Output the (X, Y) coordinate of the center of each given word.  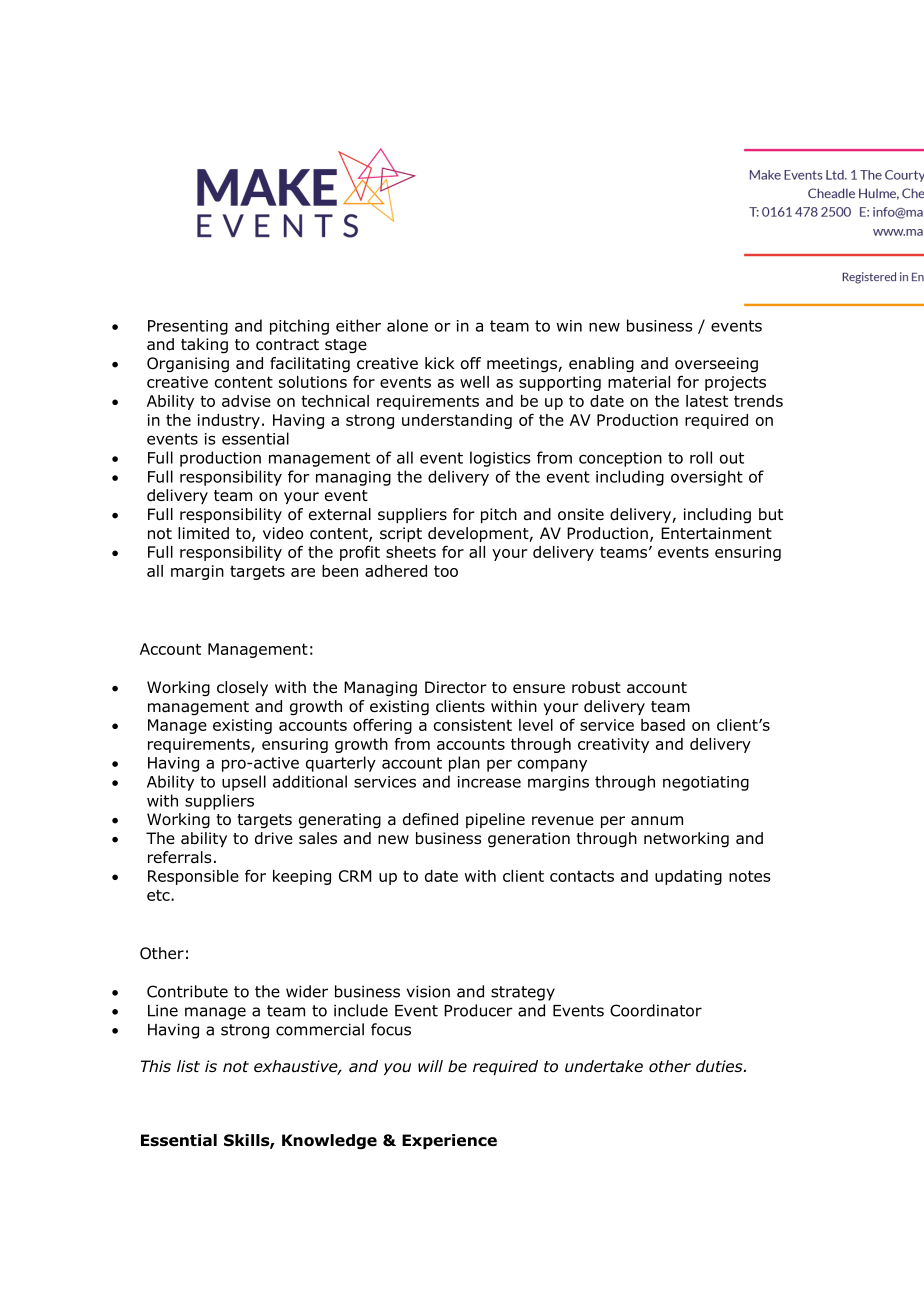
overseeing (716, 365)
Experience (449, 1141)
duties (720, 1066)
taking (204, 346)
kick (440, 363)
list (188, 1066)
